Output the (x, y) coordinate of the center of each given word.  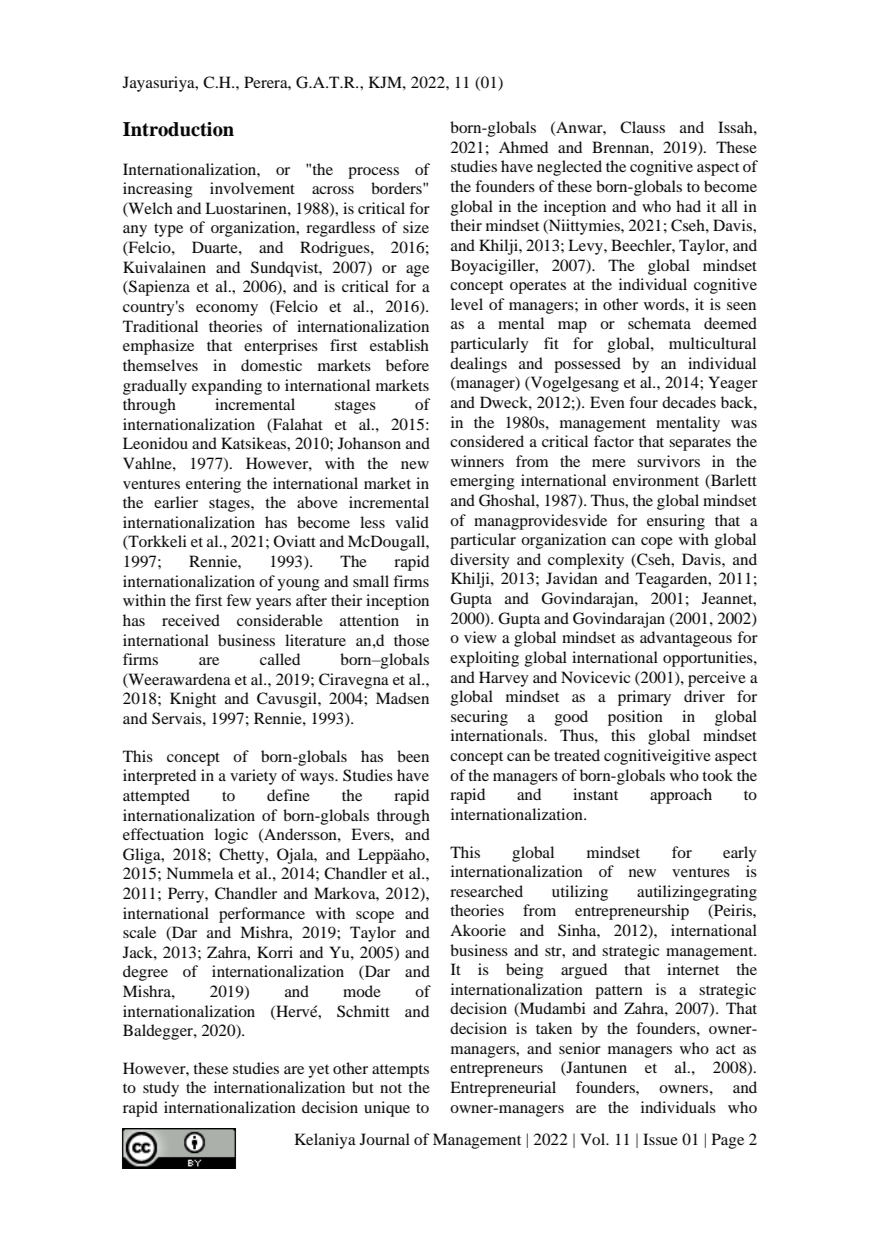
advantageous (686, 639)
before (407, 365)
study (161, 1089)
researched (486, 891)
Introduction (178, 129)
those (411, 640)
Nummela (200, 873)
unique (387, 1109)
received (191, 620)
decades (689, 402)
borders (397, 188)
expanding (227, 387)
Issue (660, 1139)
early (740, 854)
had (688, 206)
